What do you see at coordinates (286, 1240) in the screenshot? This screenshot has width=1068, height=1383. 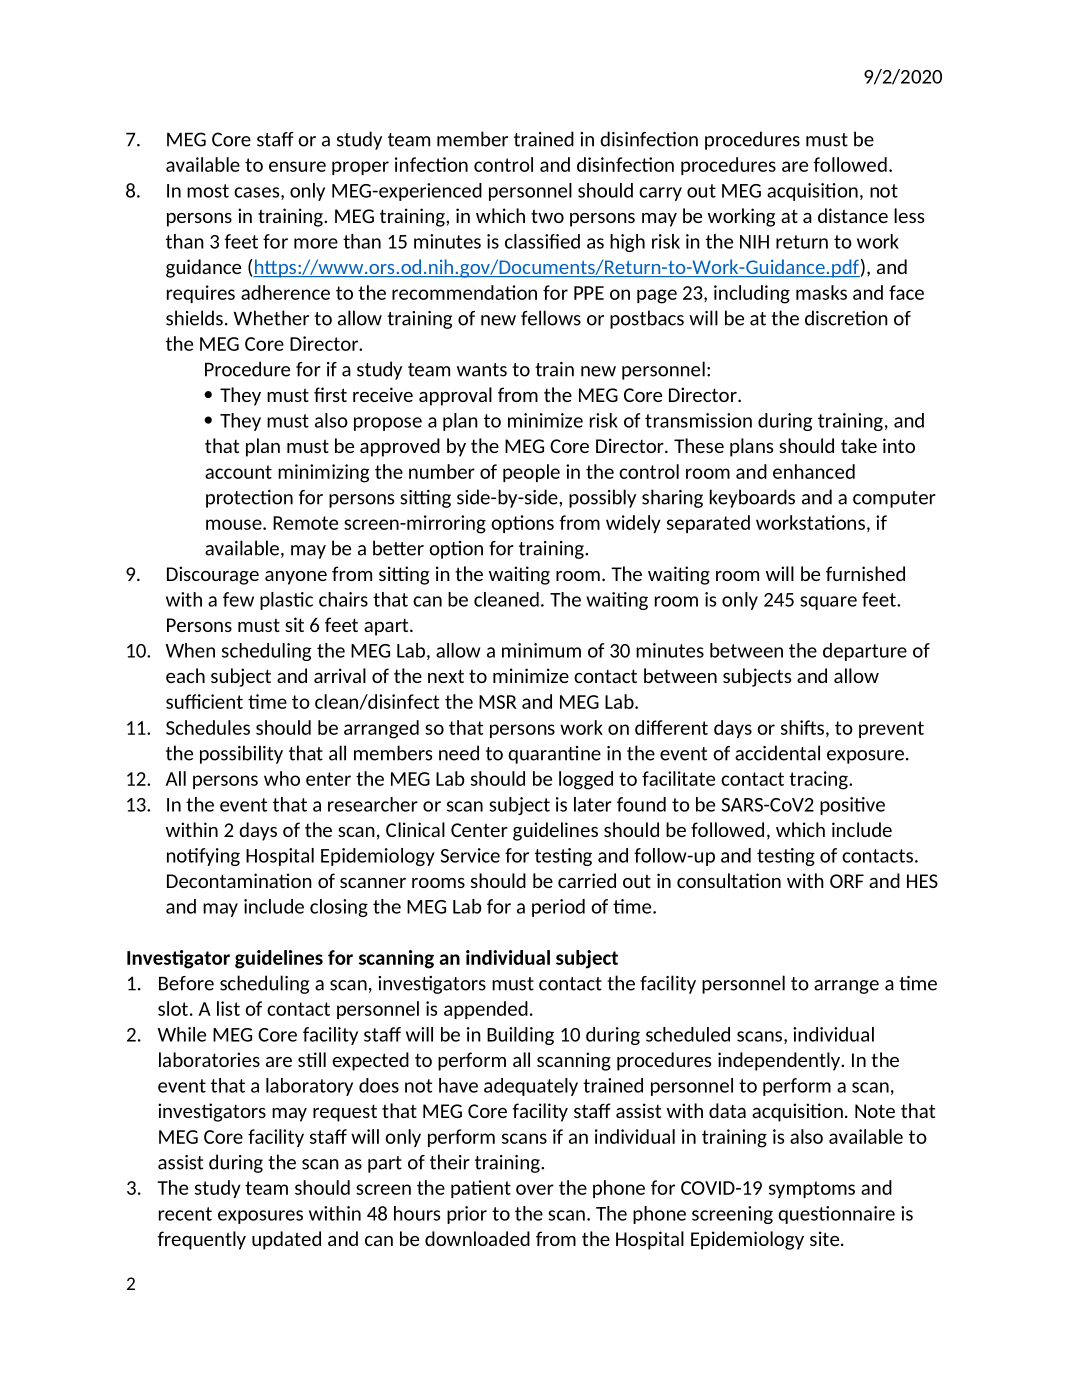 I see `updated` at bounding box center [286, 1240].
